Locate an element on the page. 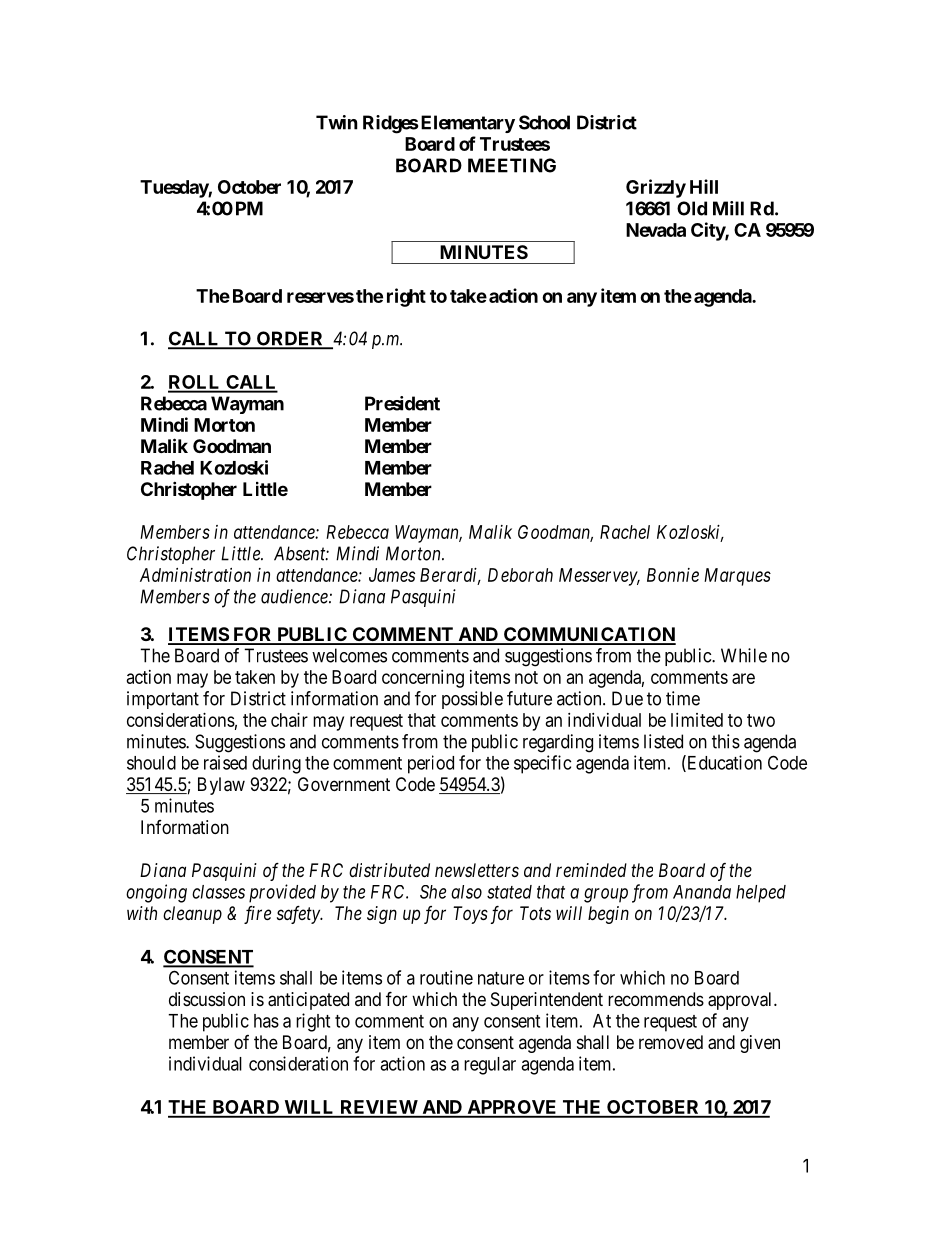 This page has height=1233, width=952. Hill is located at coordinates (704, 186).
